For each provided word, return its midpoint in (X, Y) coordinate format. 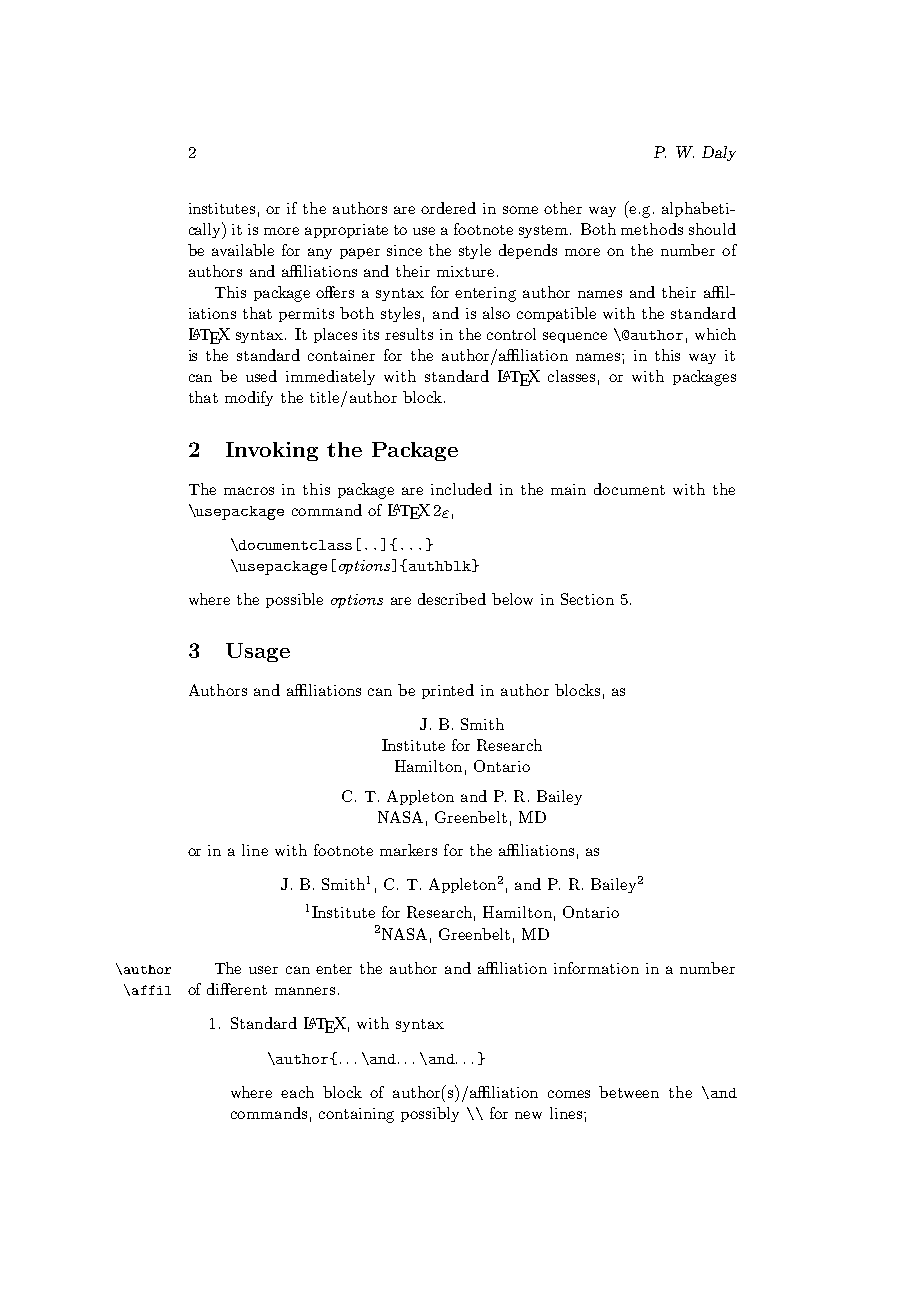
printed (448, 691)
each (297, 1092)
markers (408, 850)
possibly (430, 1114)
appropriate (346, 231)
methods (652, 229)
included (461, 489)
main (568, 489)
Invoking (272, 451)
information (596, 968)
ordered (448, 208)
